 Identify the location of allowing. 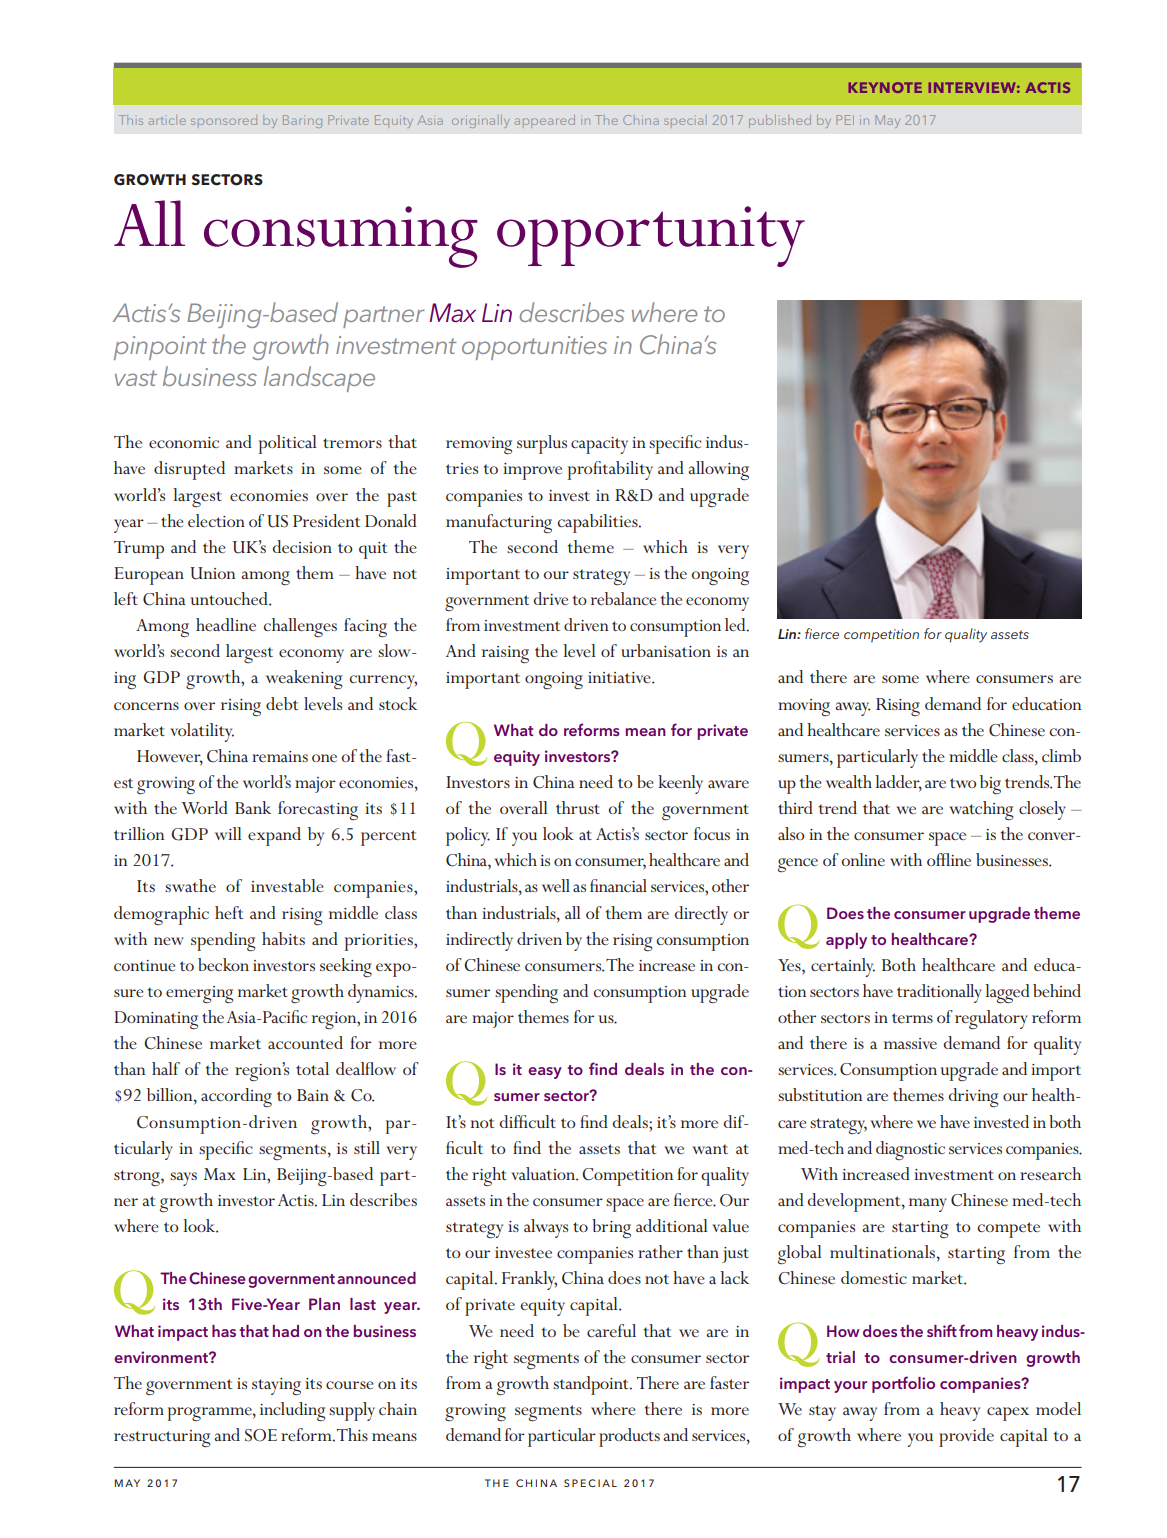
(718, 471).
